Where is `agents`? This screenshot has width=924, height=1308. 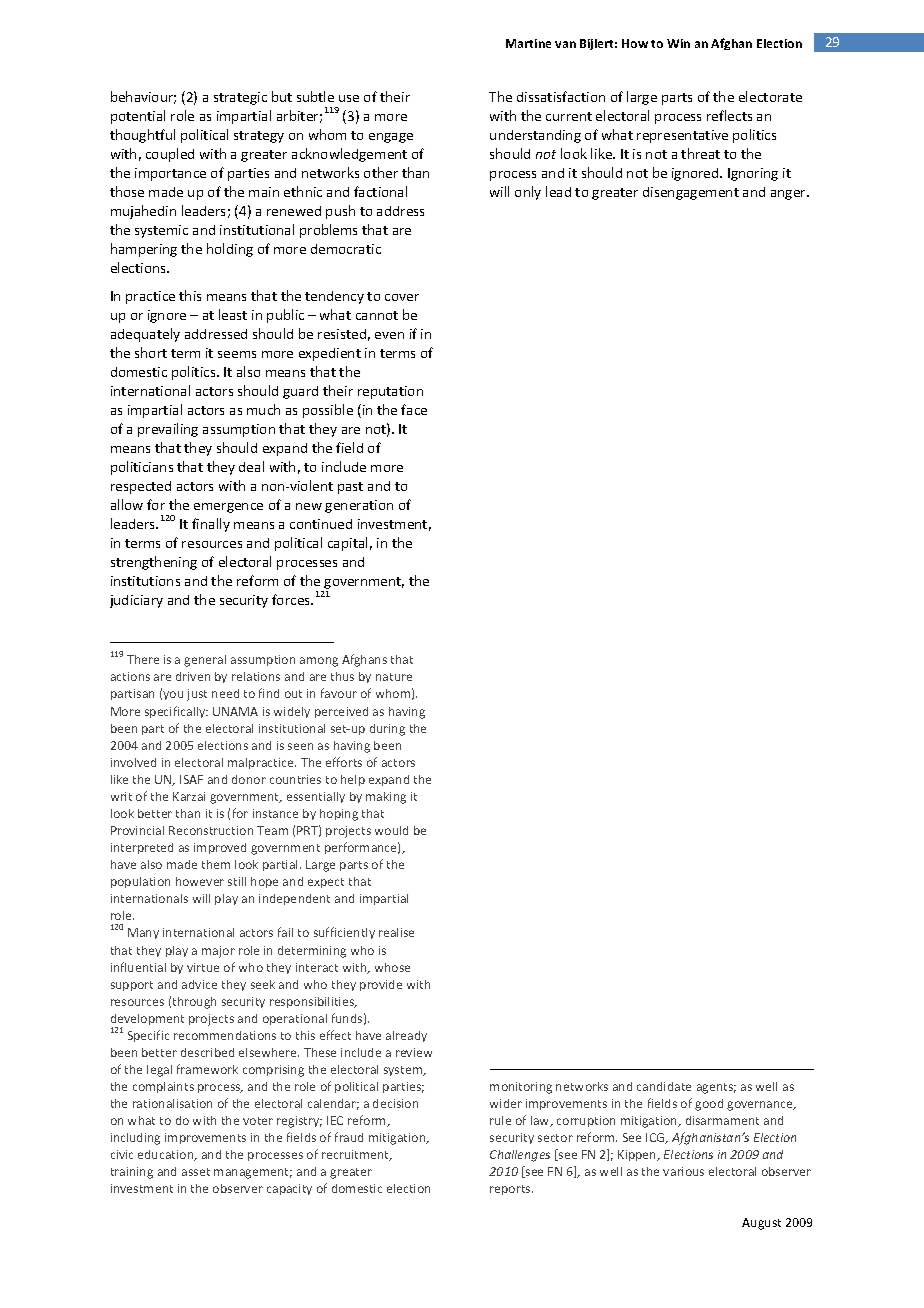 agents is located at coordinates (716, 1088).
